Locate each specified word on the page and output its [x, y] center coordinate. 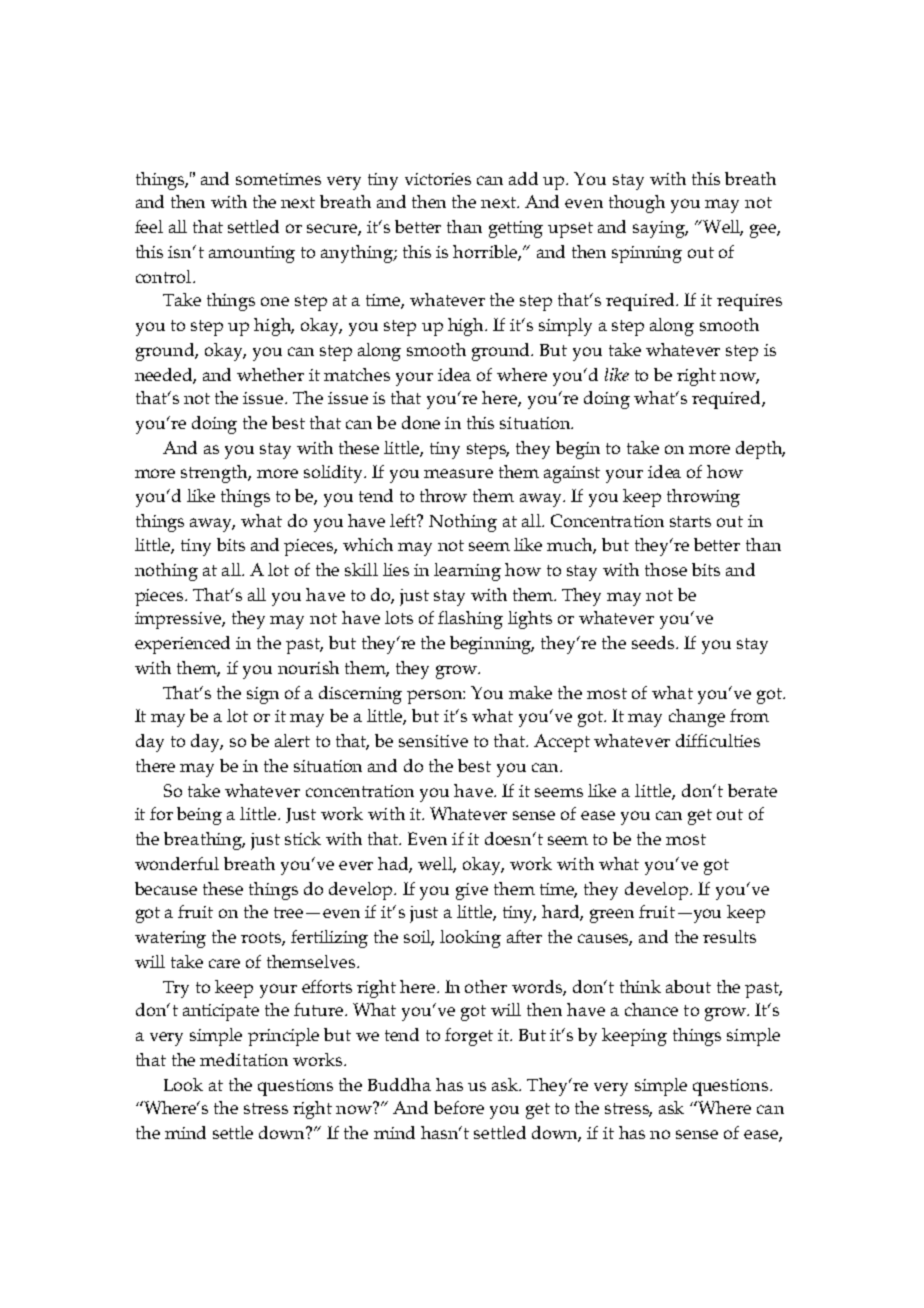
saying [660, 229]
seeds [654, 642]
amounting [252, 254]
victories [438, 179]
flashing [470, 620]
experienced [182, 645]
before [459, 1107]
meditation [244, 1059]
